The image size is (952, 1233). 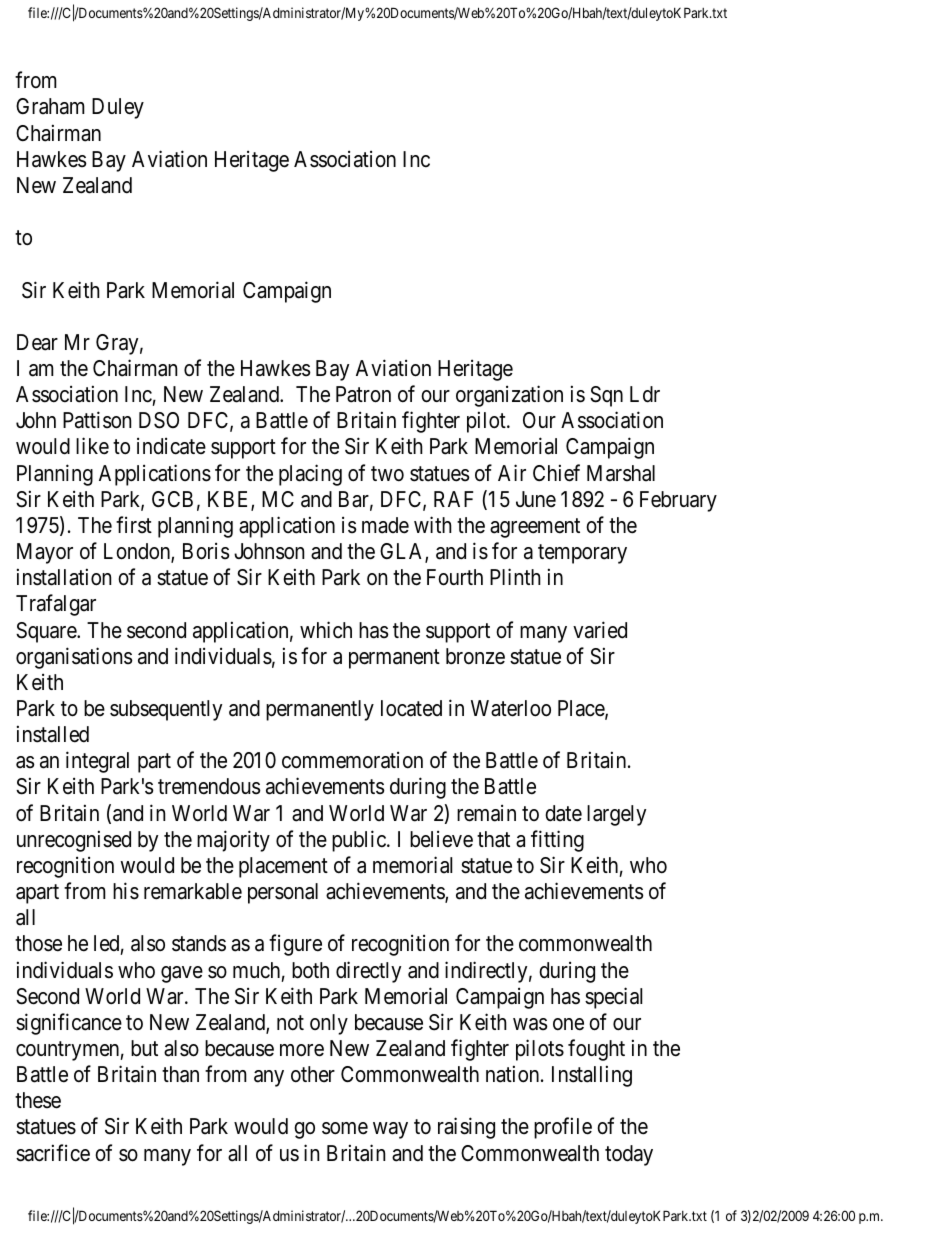 I want to click on Graham, so click(x=50, y=106).
